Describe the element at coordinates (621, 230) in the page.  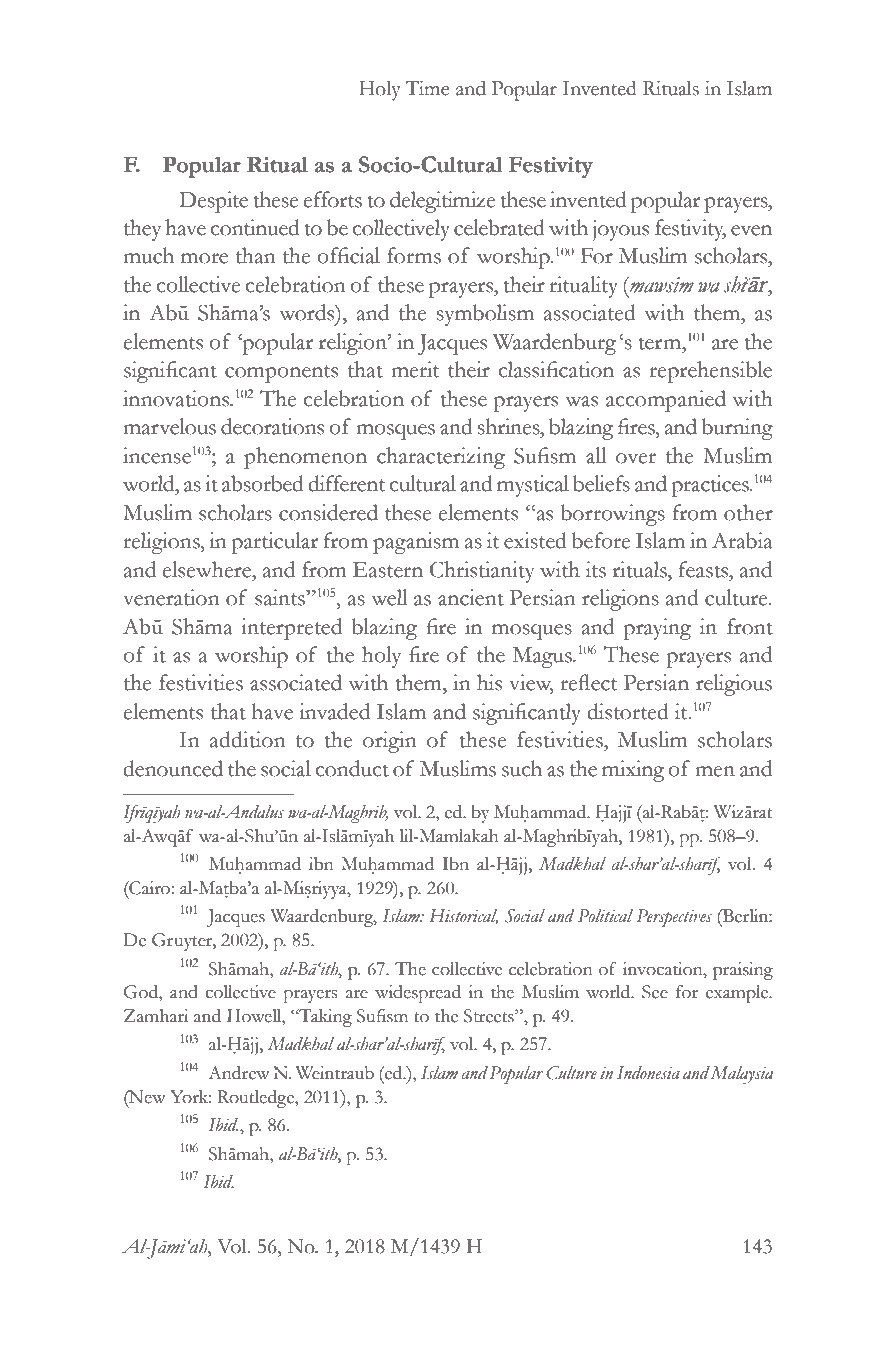
I see `joyous` at that location.
